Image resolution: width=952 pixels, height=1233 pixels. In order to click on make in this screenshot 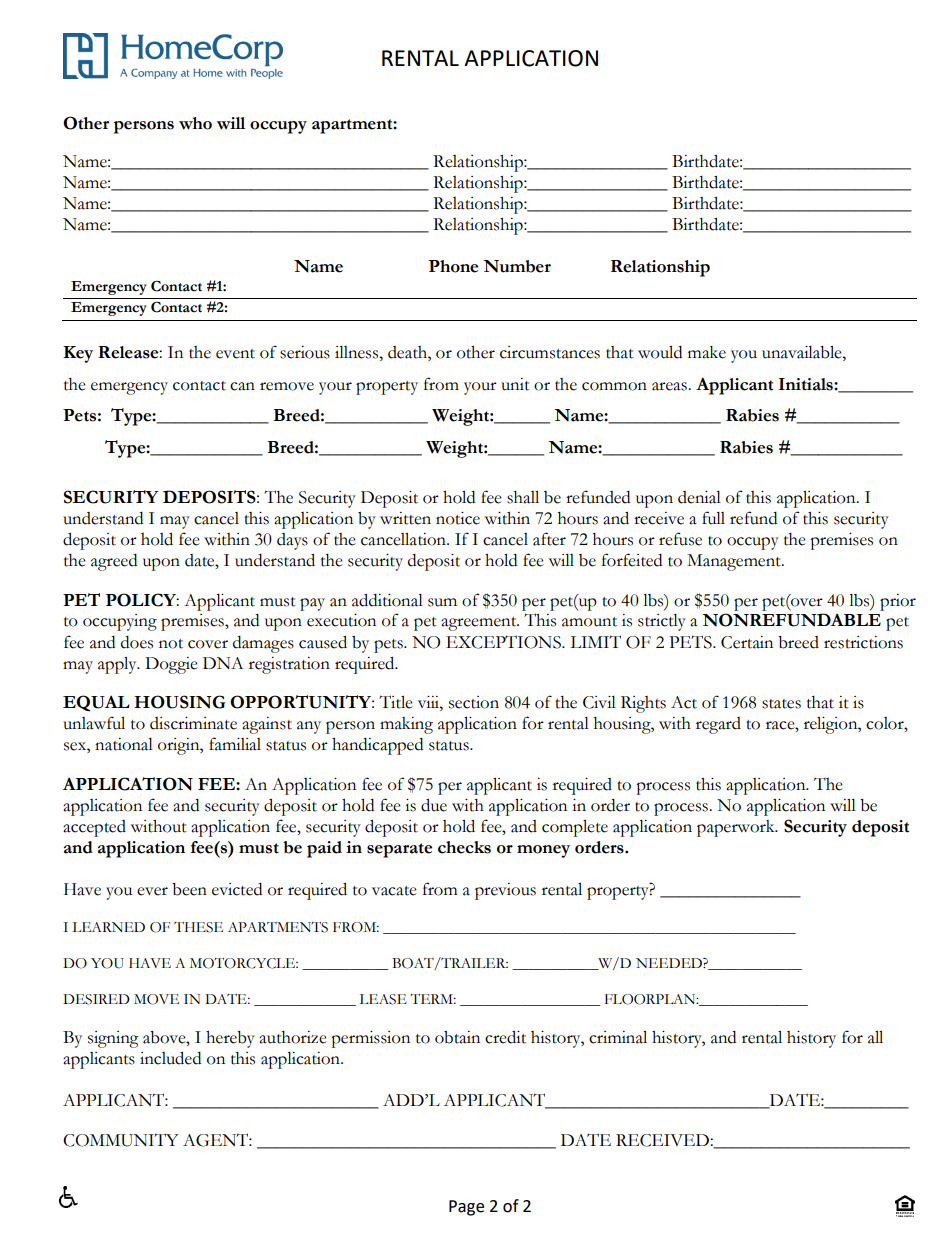, I will do `click(707, 352)`.
